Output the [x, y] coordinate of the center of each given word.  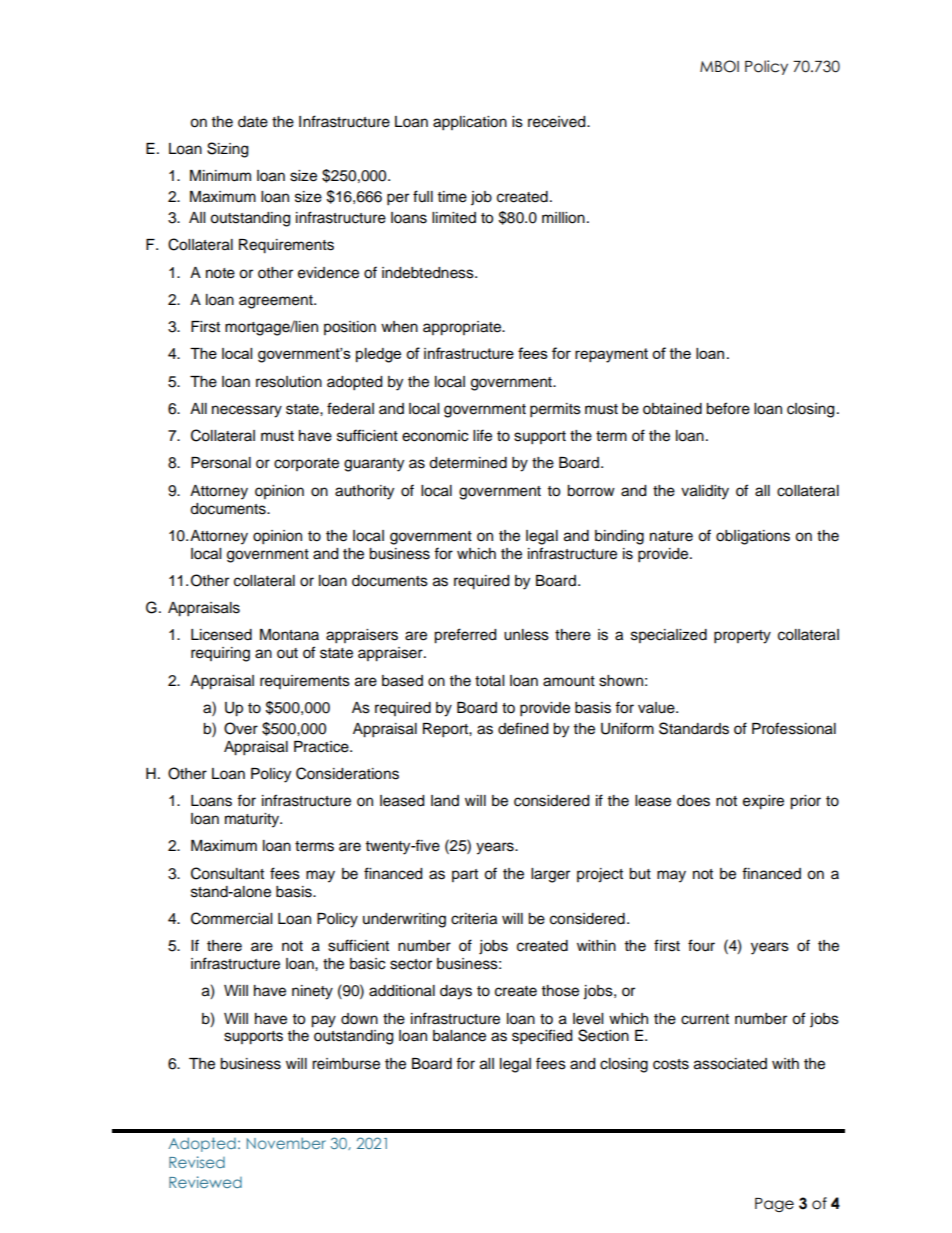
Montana [289, 635]
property [742, 637]
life [482, 435]
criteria [474, 919]
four [701, 945]
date [253, 122]
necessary [247, 411]
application [470, 123]
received [558, 122]
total [489, 681]
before [728, 408]
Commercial [231, 918]
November [286, 1143]
